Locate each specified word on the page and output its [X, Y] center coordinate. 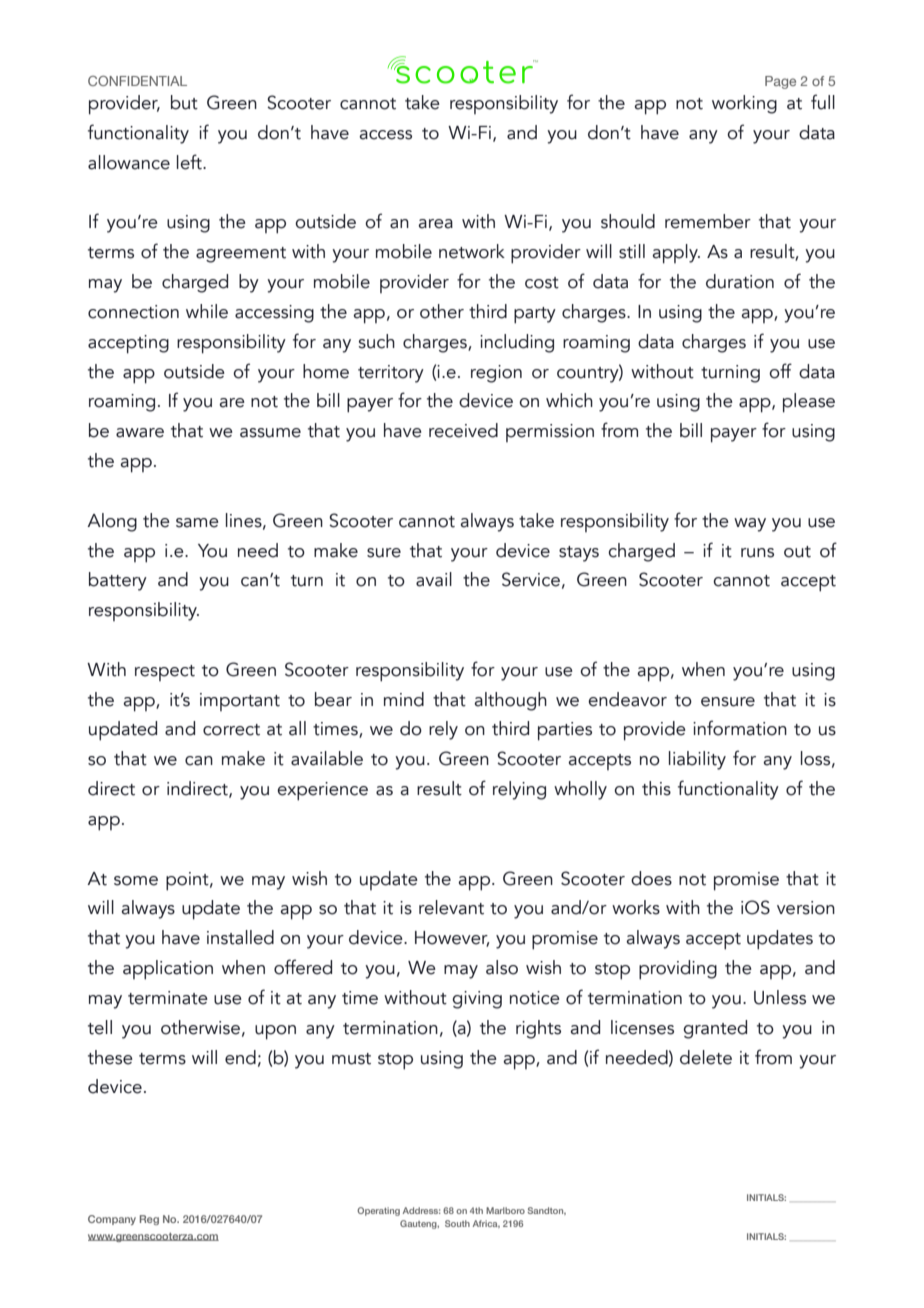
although [510, 701]
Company [112, 1220]
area [435, 224]
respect [165, 673]
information [740, 728]
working [744, 104]
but [184, 102]
